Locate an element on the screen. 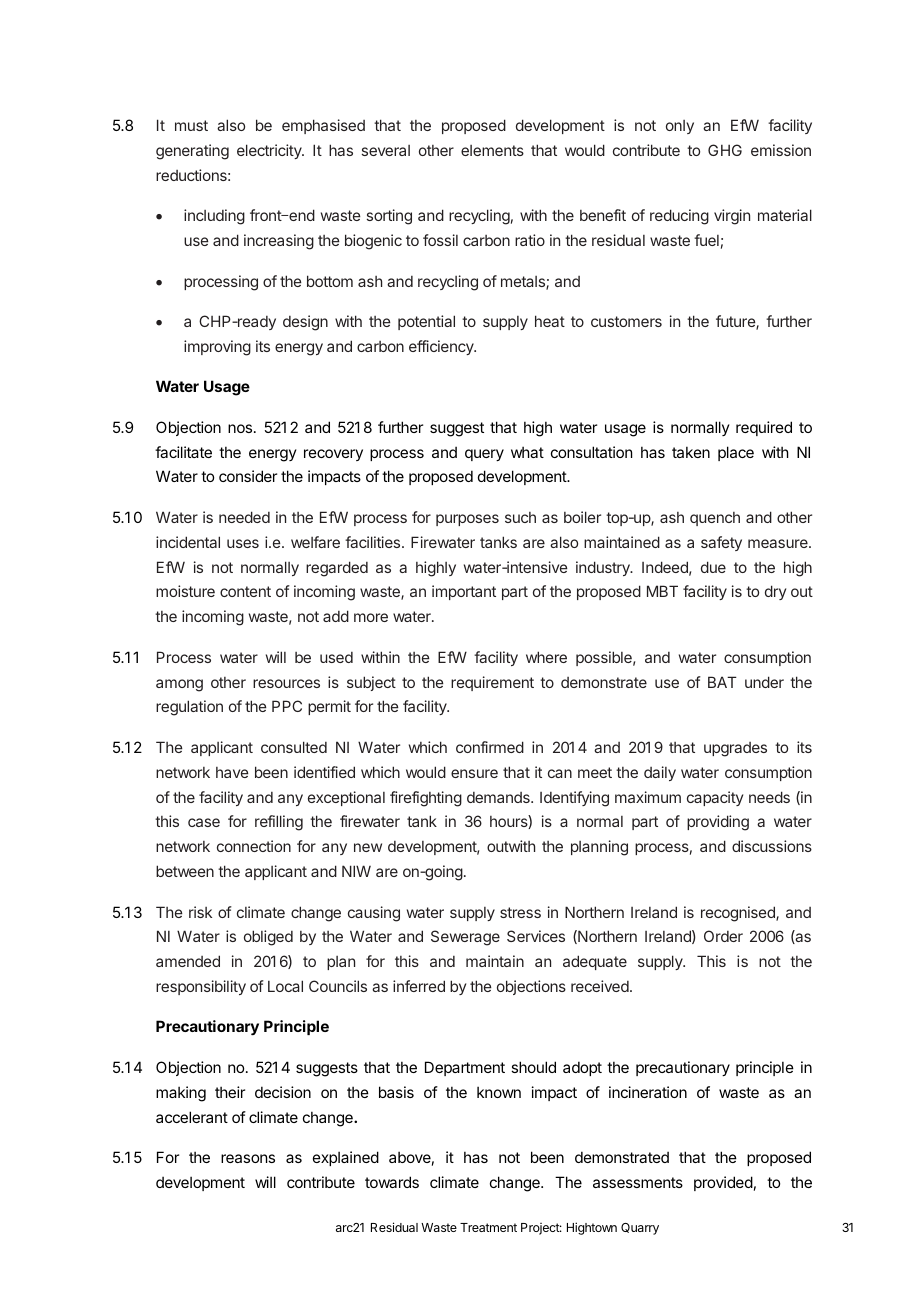 This screenshot has width=924, height=1308. reasons is located at coordinates (248, 1158).
